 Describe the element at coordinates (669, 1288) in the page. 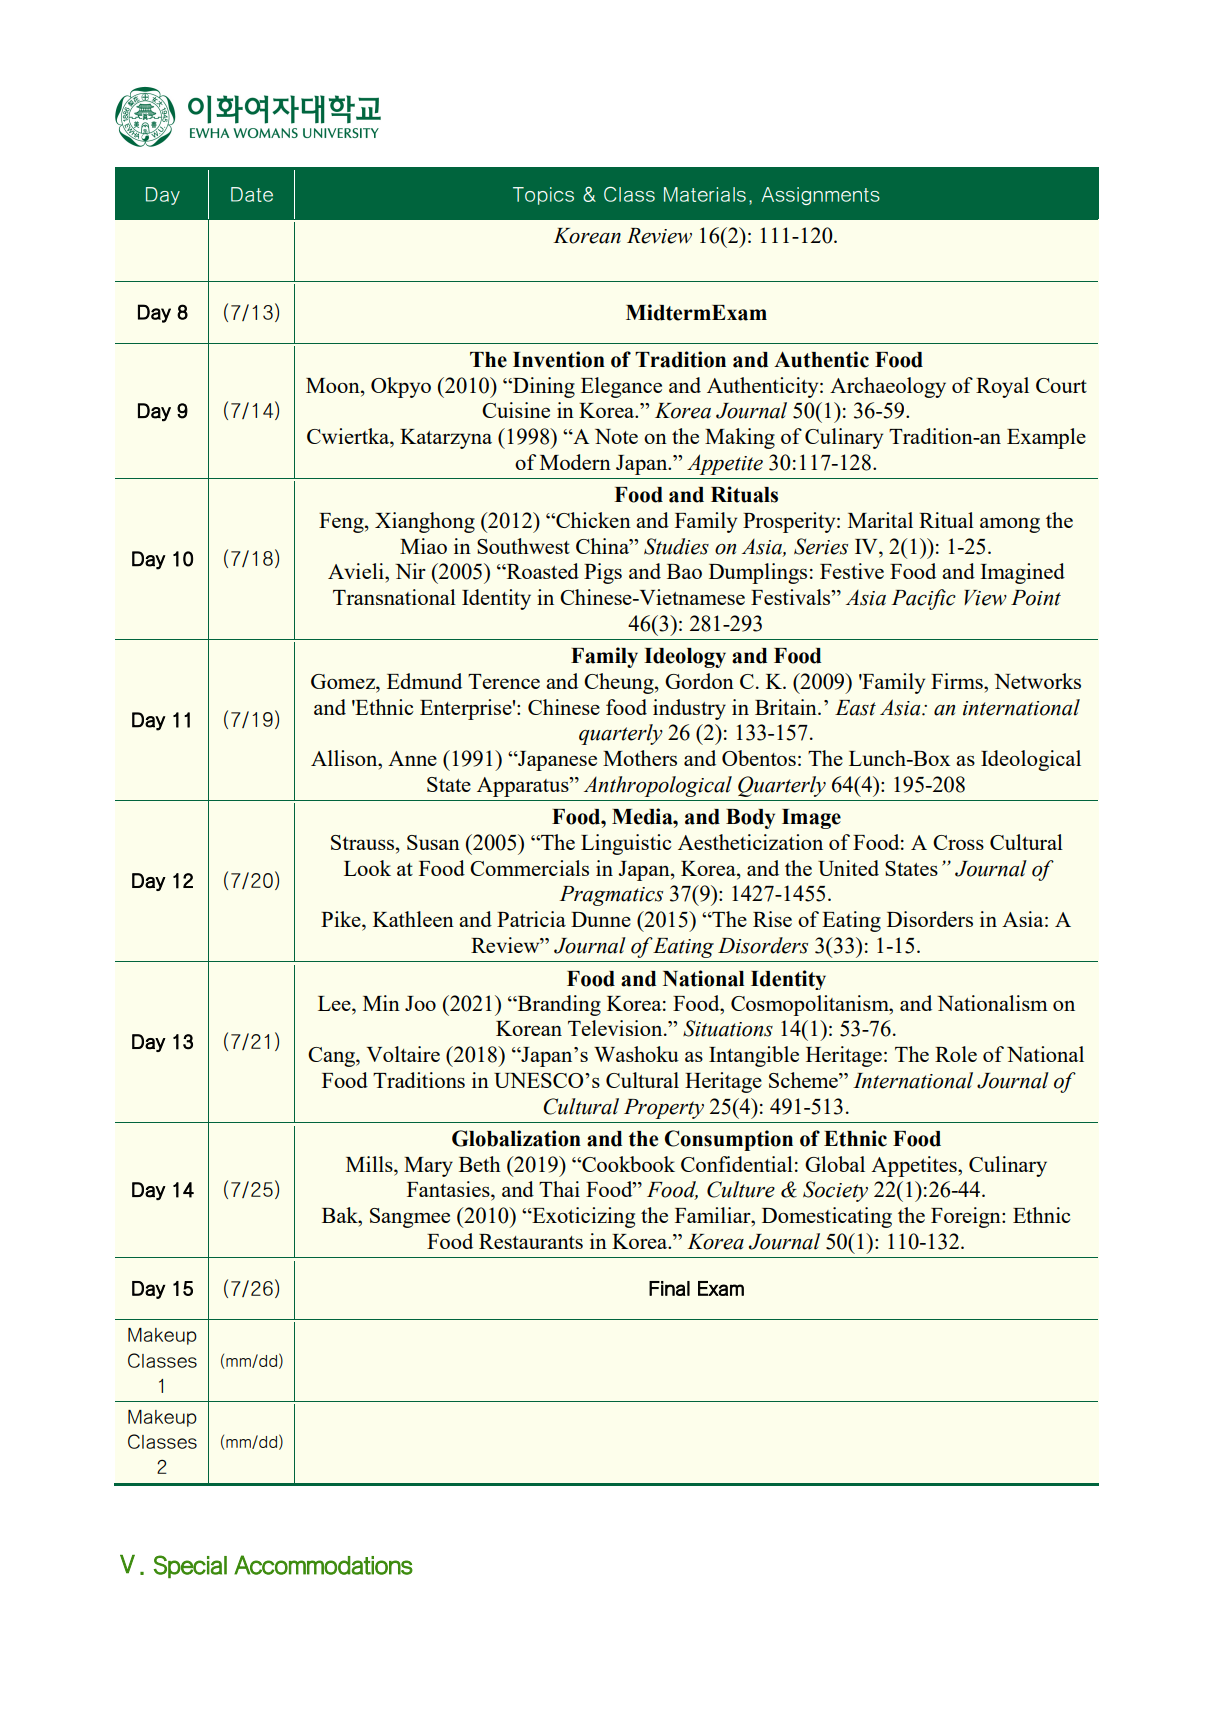

I see `Final` at that location.
